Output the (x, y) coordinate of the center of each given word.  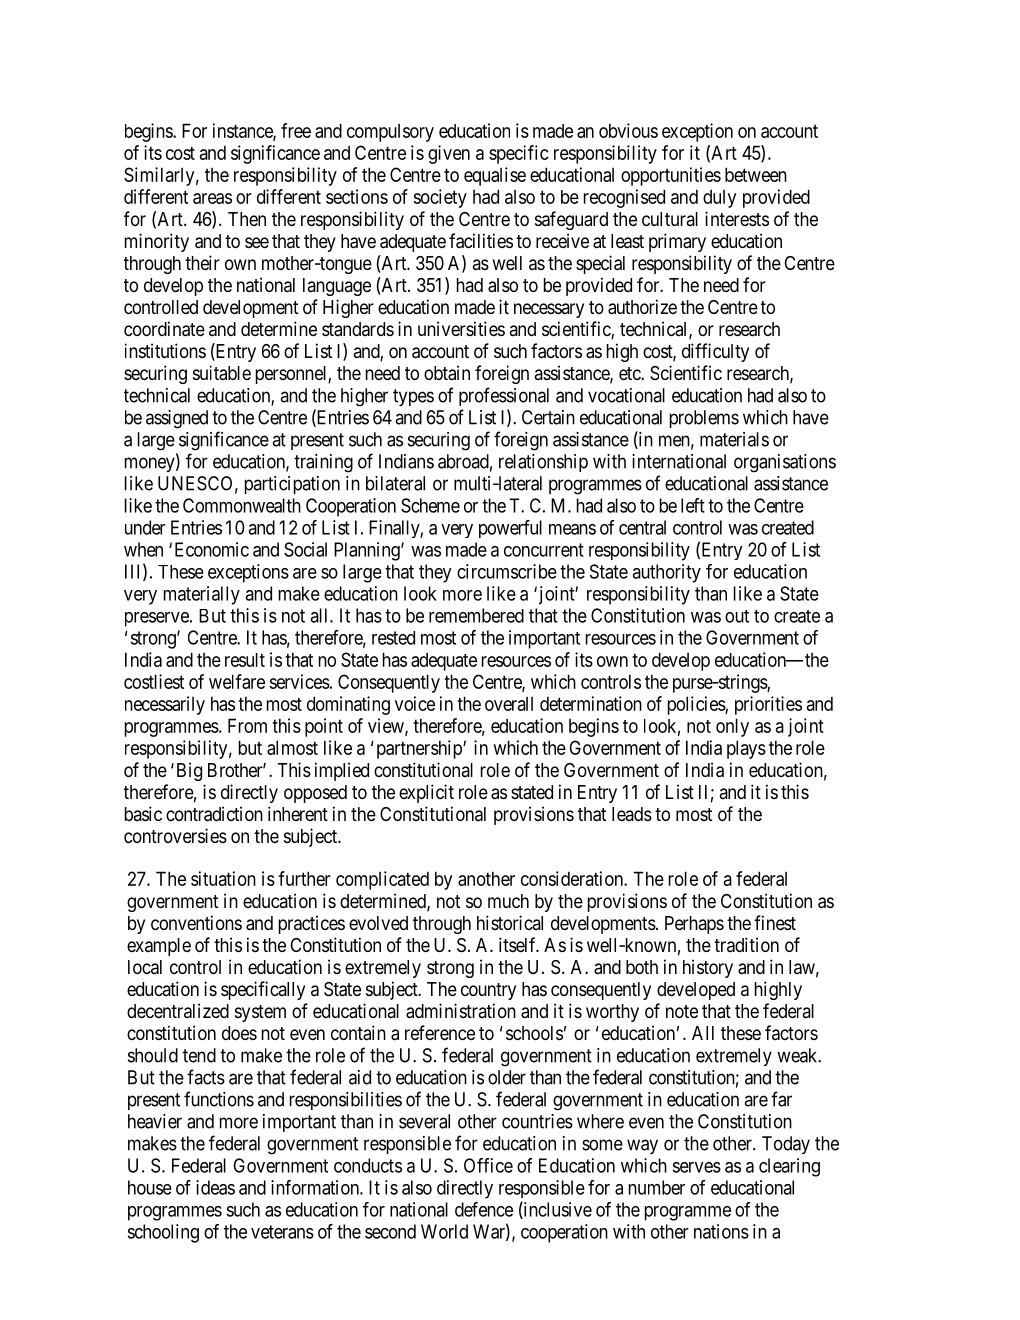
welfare (237, 681)
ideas (215, 1187)
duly (719, 199)
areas (212, 198)
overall (509, 704)
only (732, 727)
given (449, 154)
